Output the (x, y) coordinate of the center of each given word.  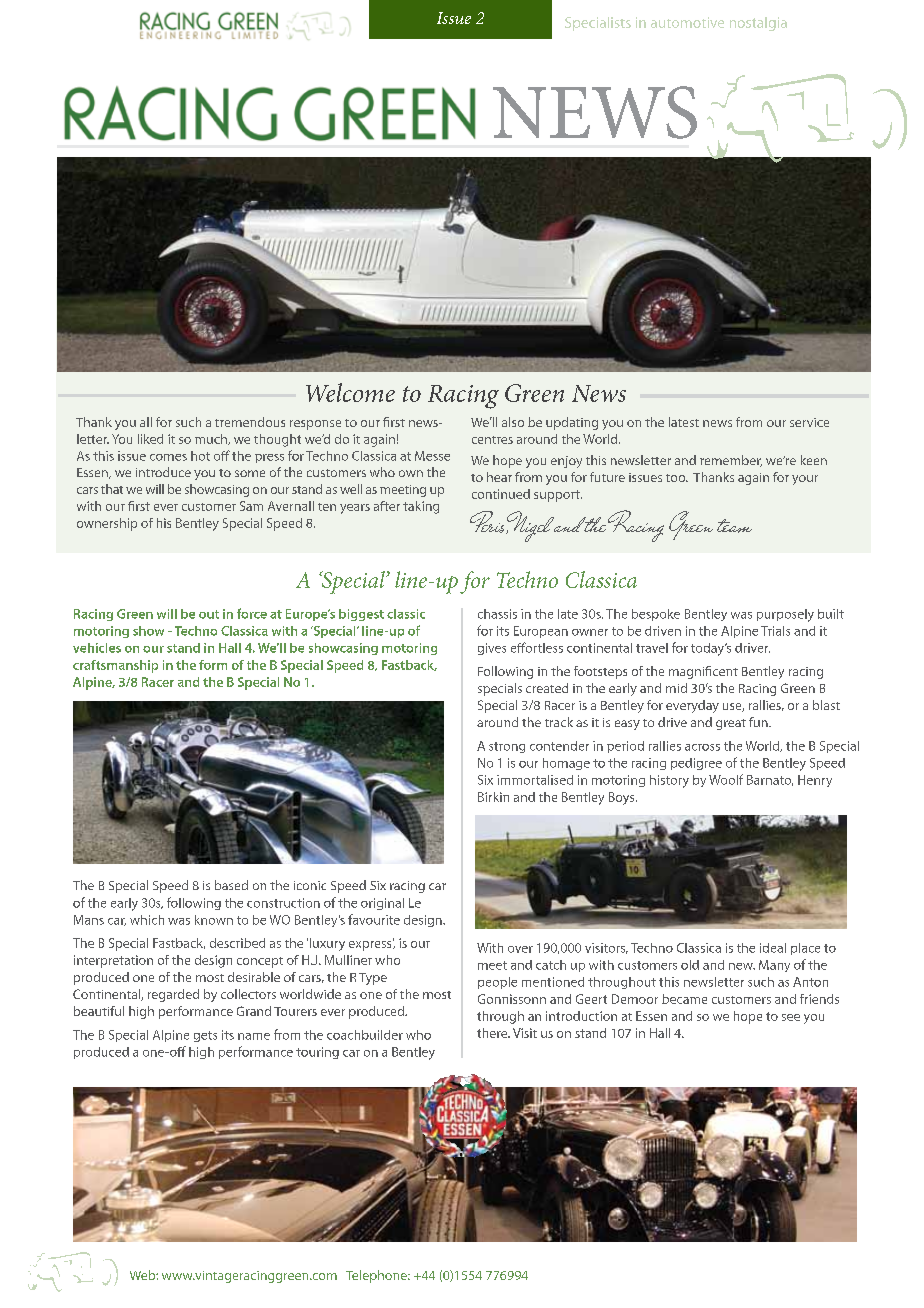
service (809, 422)
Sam (251, 506)
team (734, 526)
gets (205, 1036)
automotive (687, 22)
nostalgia (758, 24)
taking (421, 507)
